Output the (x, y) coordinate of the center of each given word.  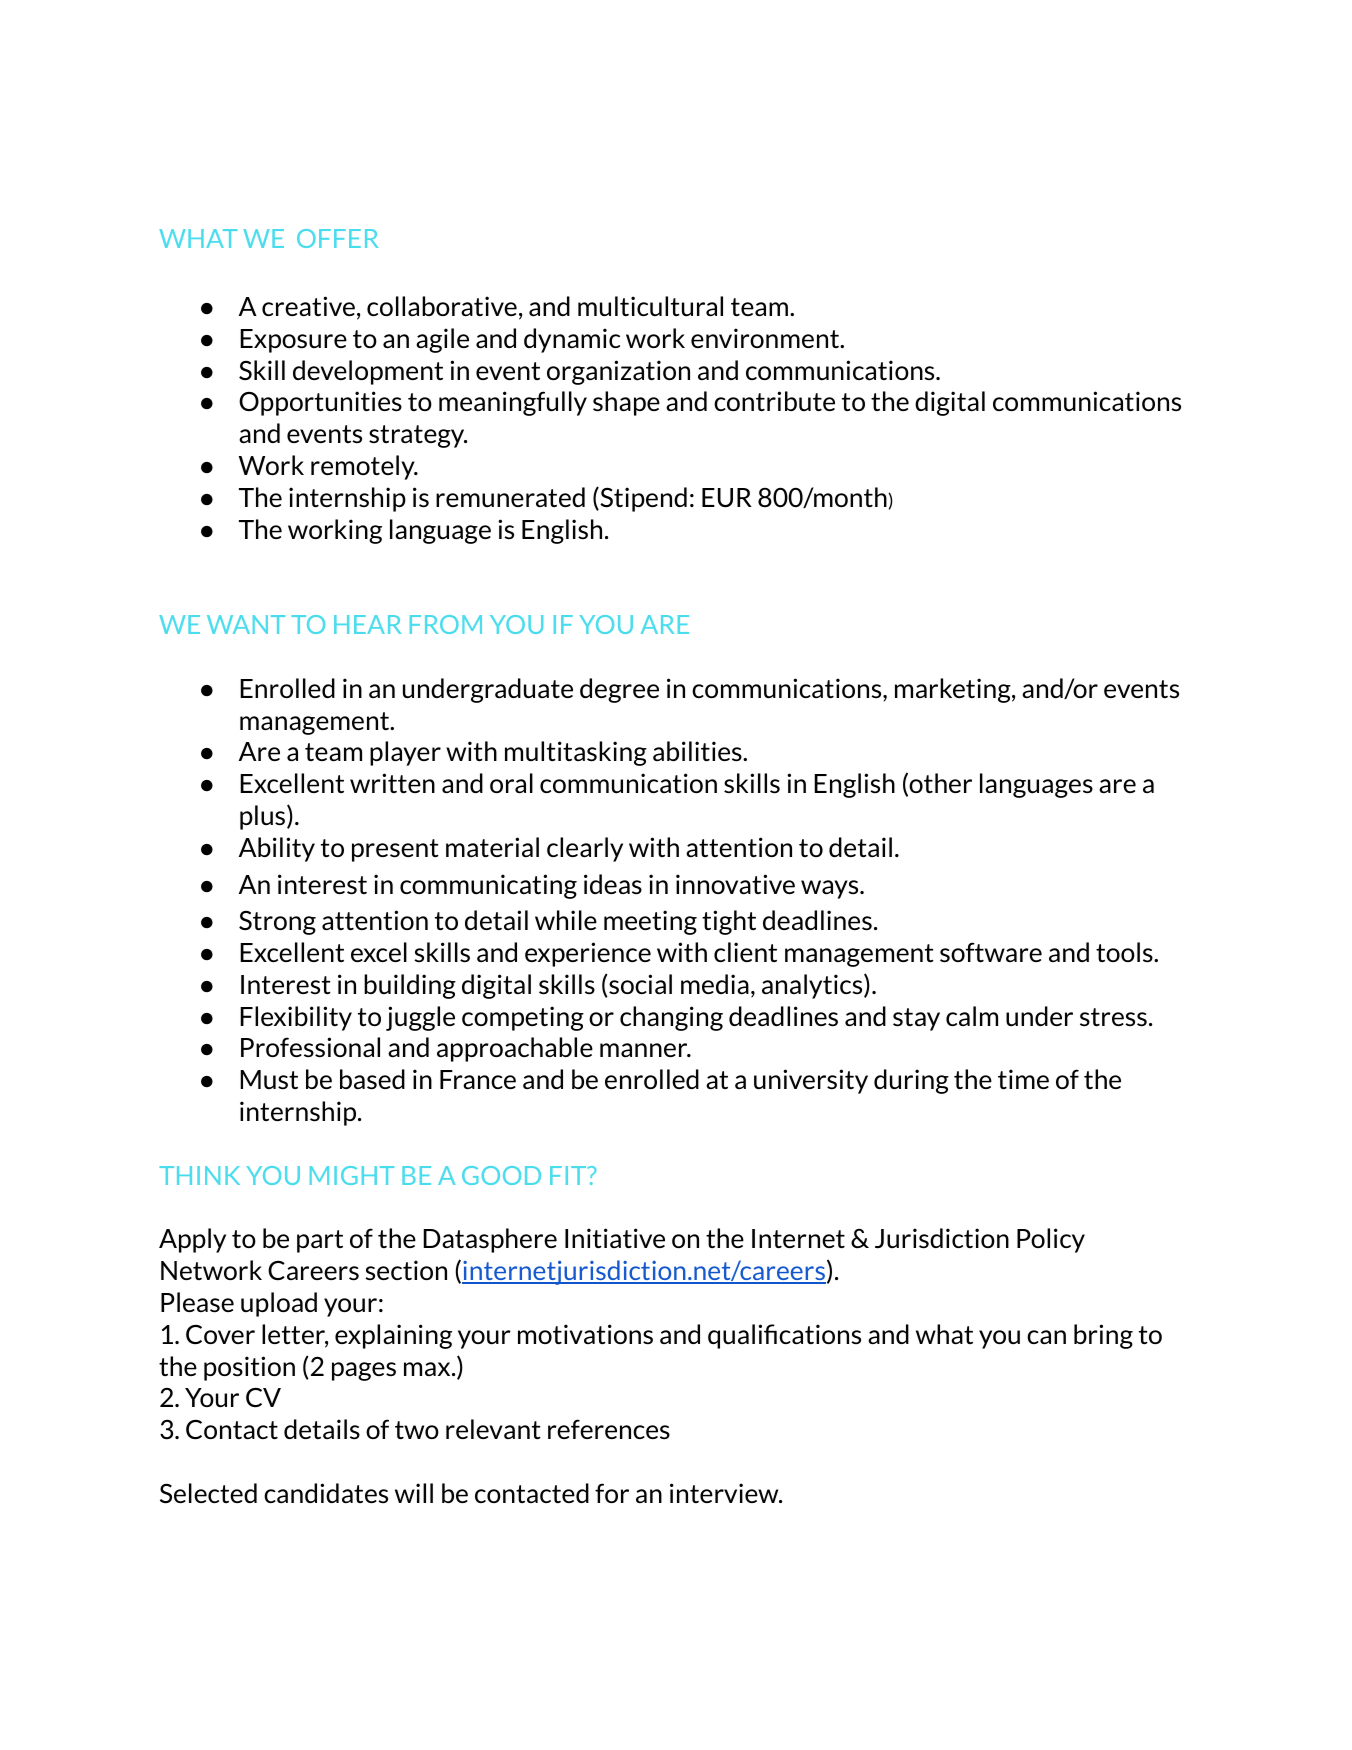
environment (766, 338)
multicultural (650, 306)
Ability (277, 849)
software (991, 952)
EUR (727, 498)
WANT (246, 624)
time (1023, 1079)
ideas (613, 884)
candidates (326, 1493)
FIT (569, 1175)
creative (308, 306)
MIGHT (352, 1175)
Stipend (642, 499)
